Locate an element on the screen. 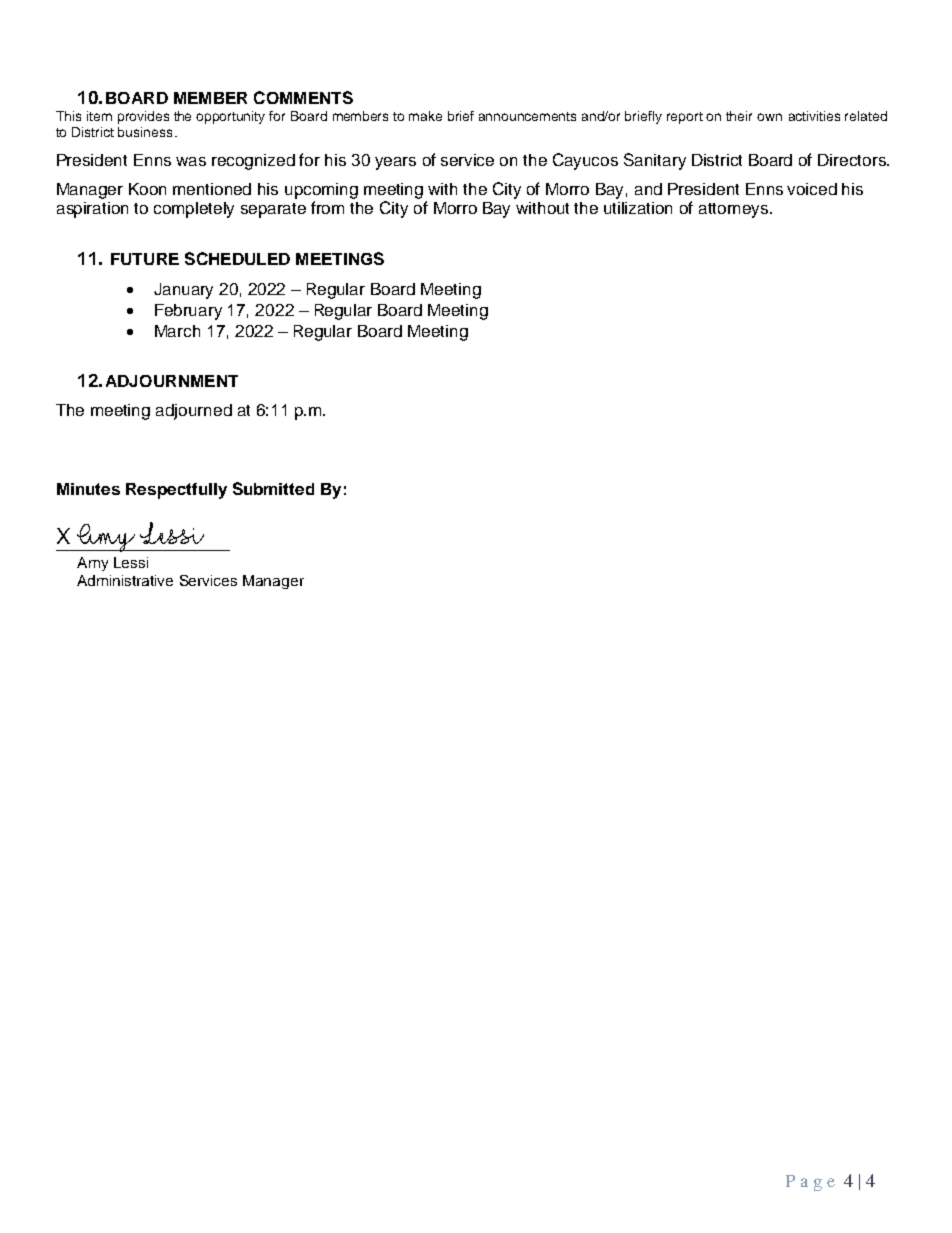  attorneys is located at coordinates (735, 210).
